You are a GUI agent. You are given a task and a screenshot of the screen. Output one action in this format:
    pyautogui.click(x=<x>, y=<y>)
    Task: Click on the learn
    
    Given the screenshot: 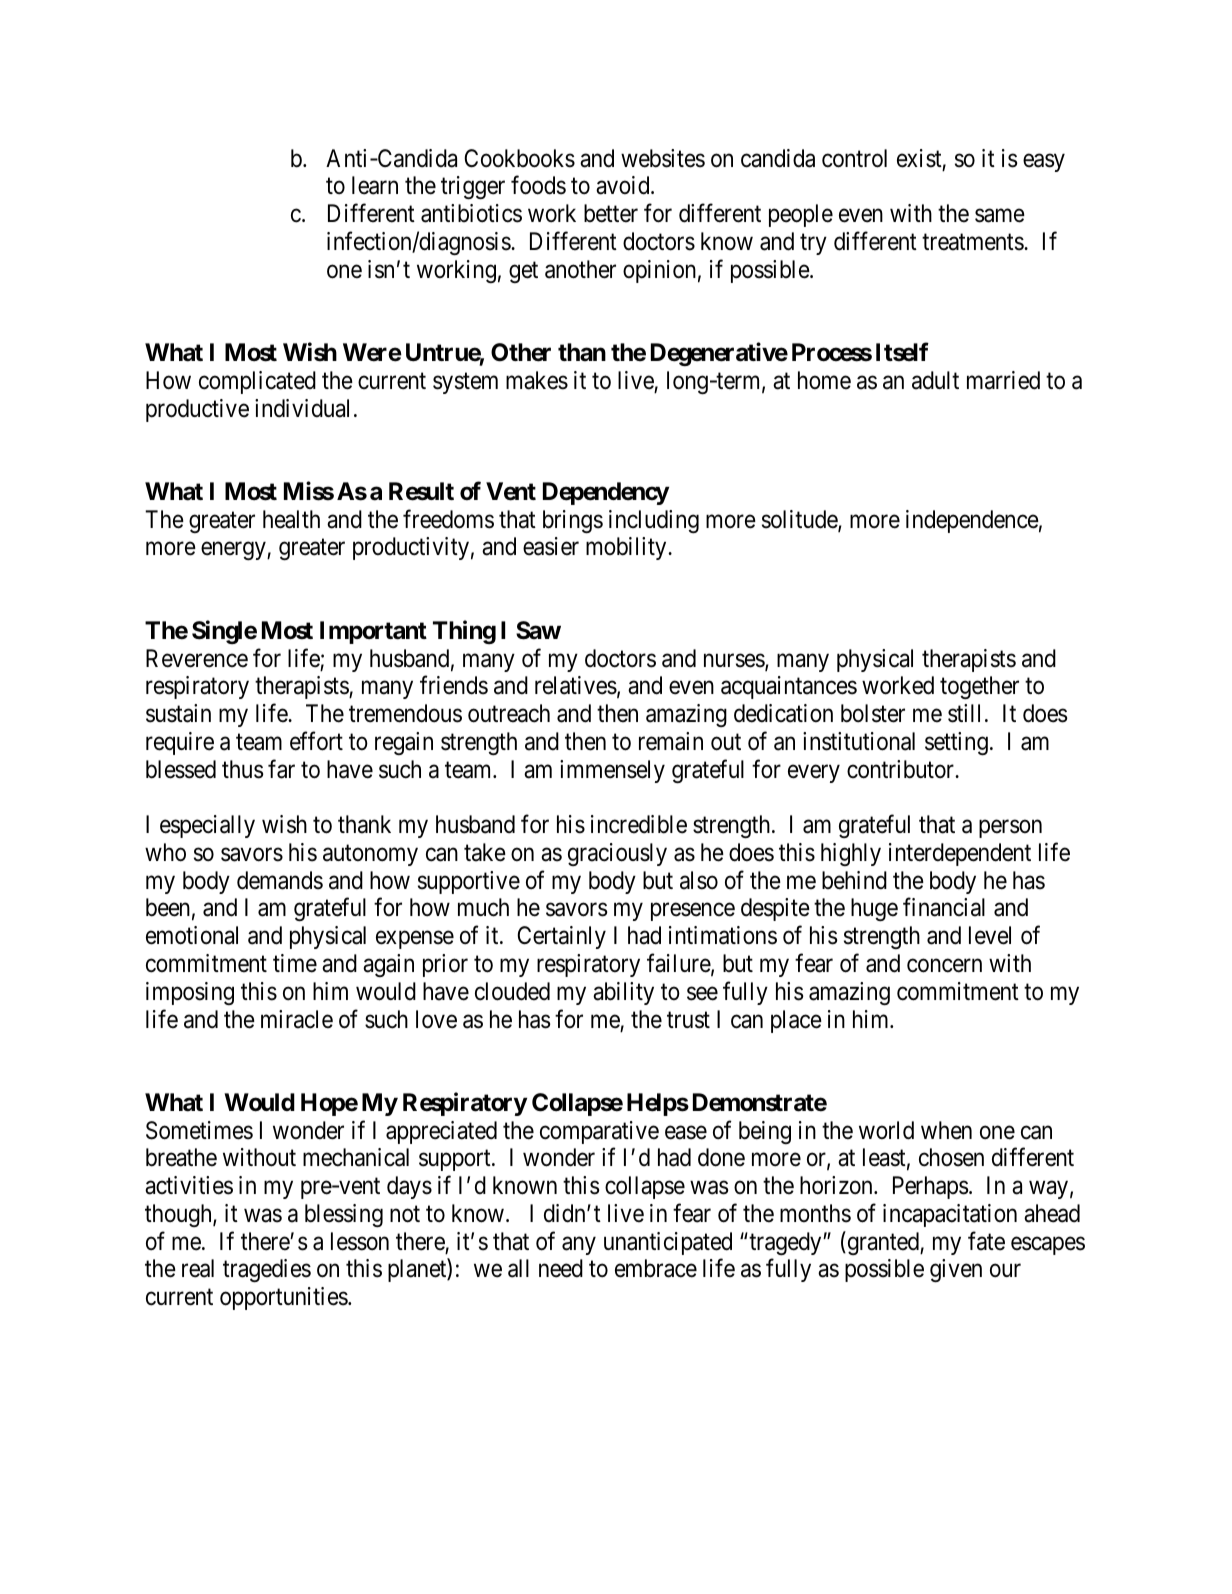 What is the action you would take?
    pyautogui.click(x=375, y=185)
